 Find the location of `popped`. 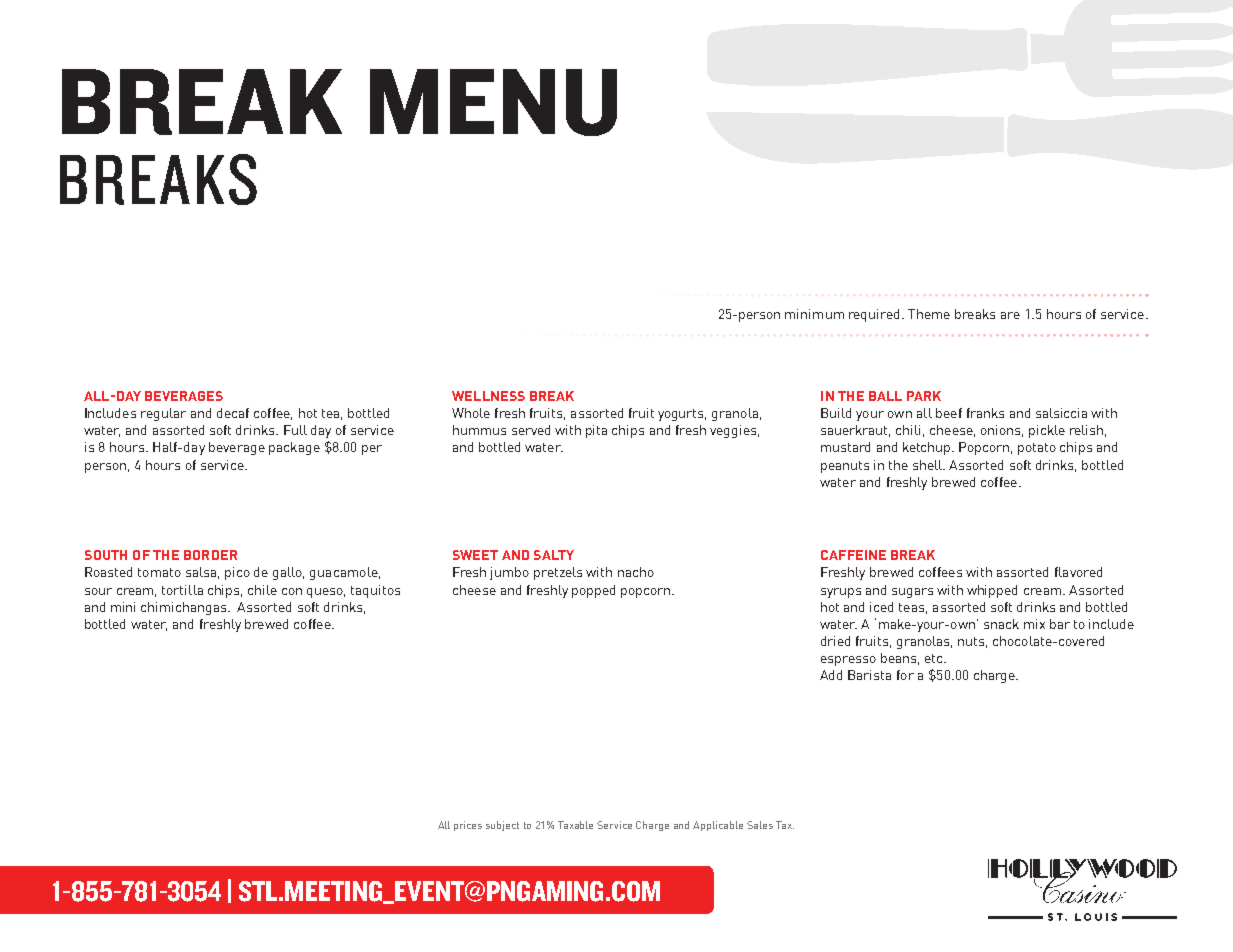

popped is located at coordinates (593, 591).
